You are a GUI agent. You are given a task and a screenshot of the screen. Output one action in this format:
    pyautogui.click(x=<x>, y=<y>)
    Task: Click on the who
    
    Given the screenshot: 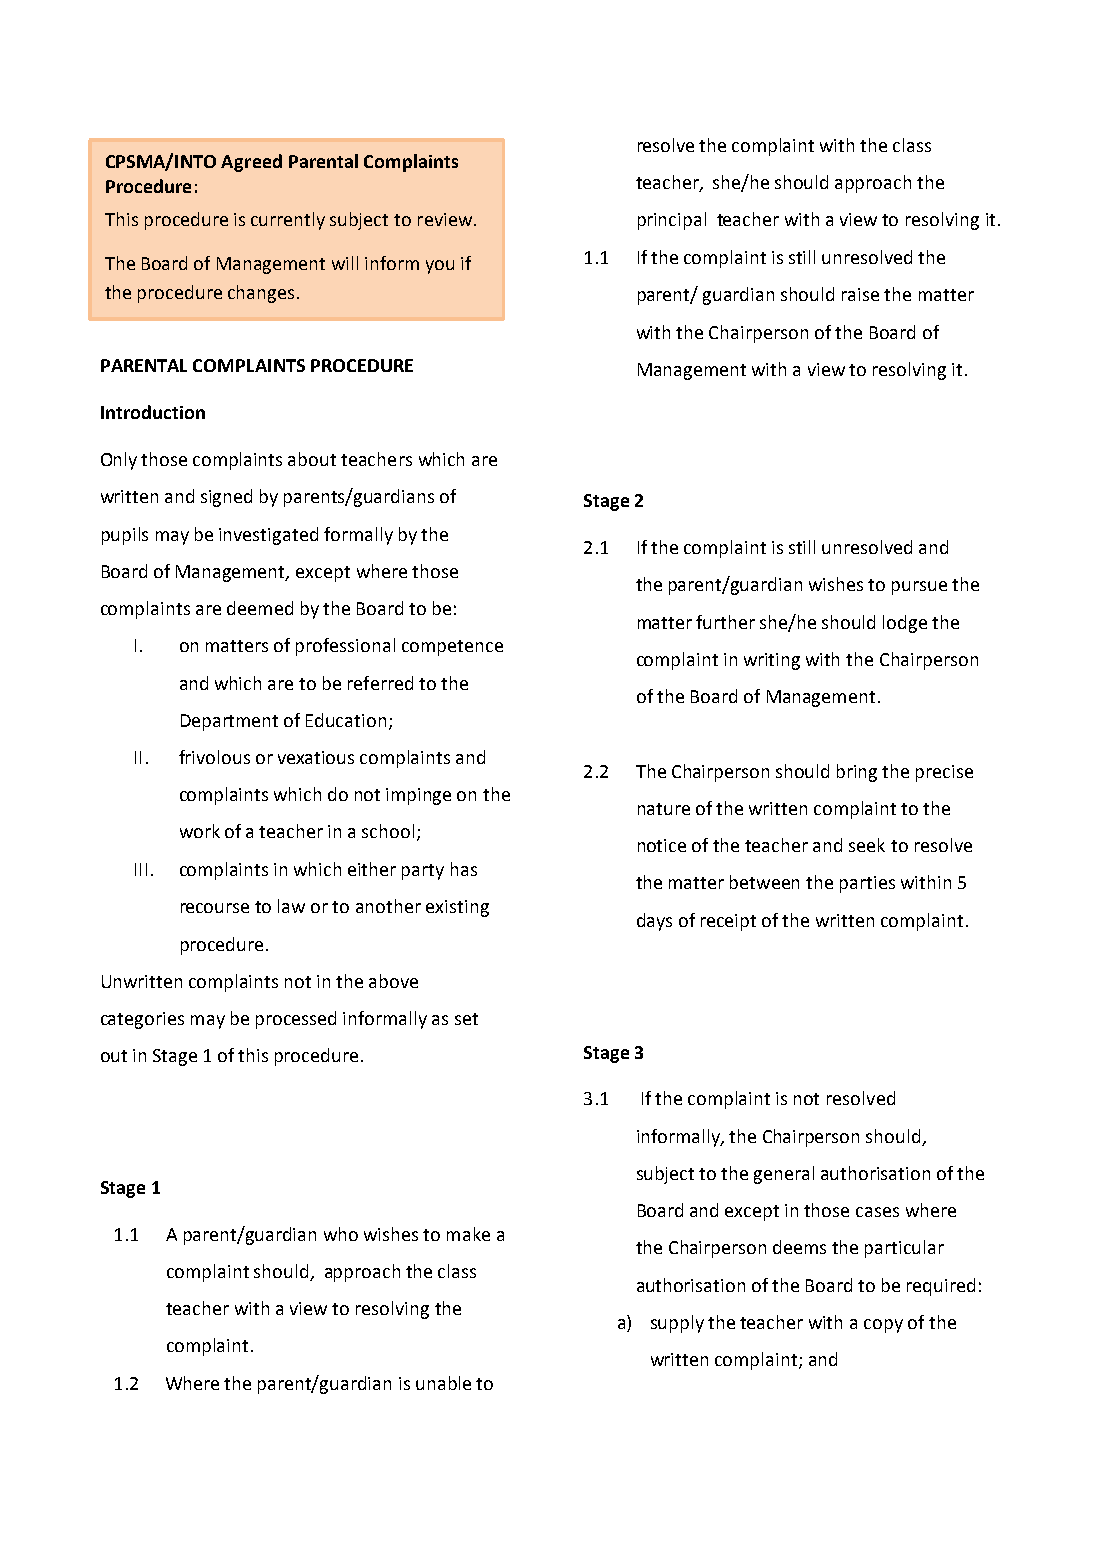 What is the action you would take?
    pyautogui.click(x=341, y=1234)
